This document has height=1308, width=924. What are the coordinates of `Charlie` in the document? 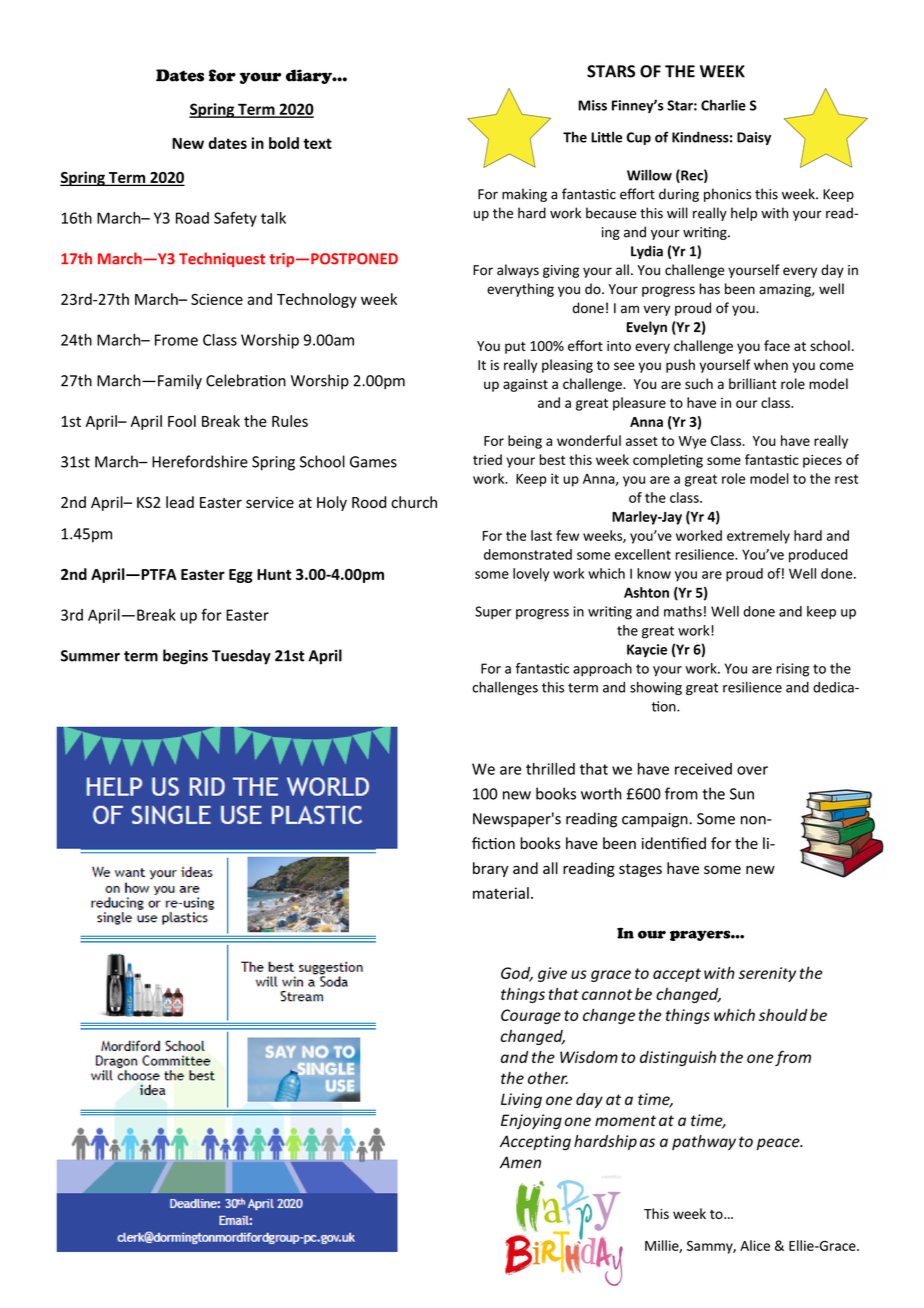 It's located at (723, 105).
